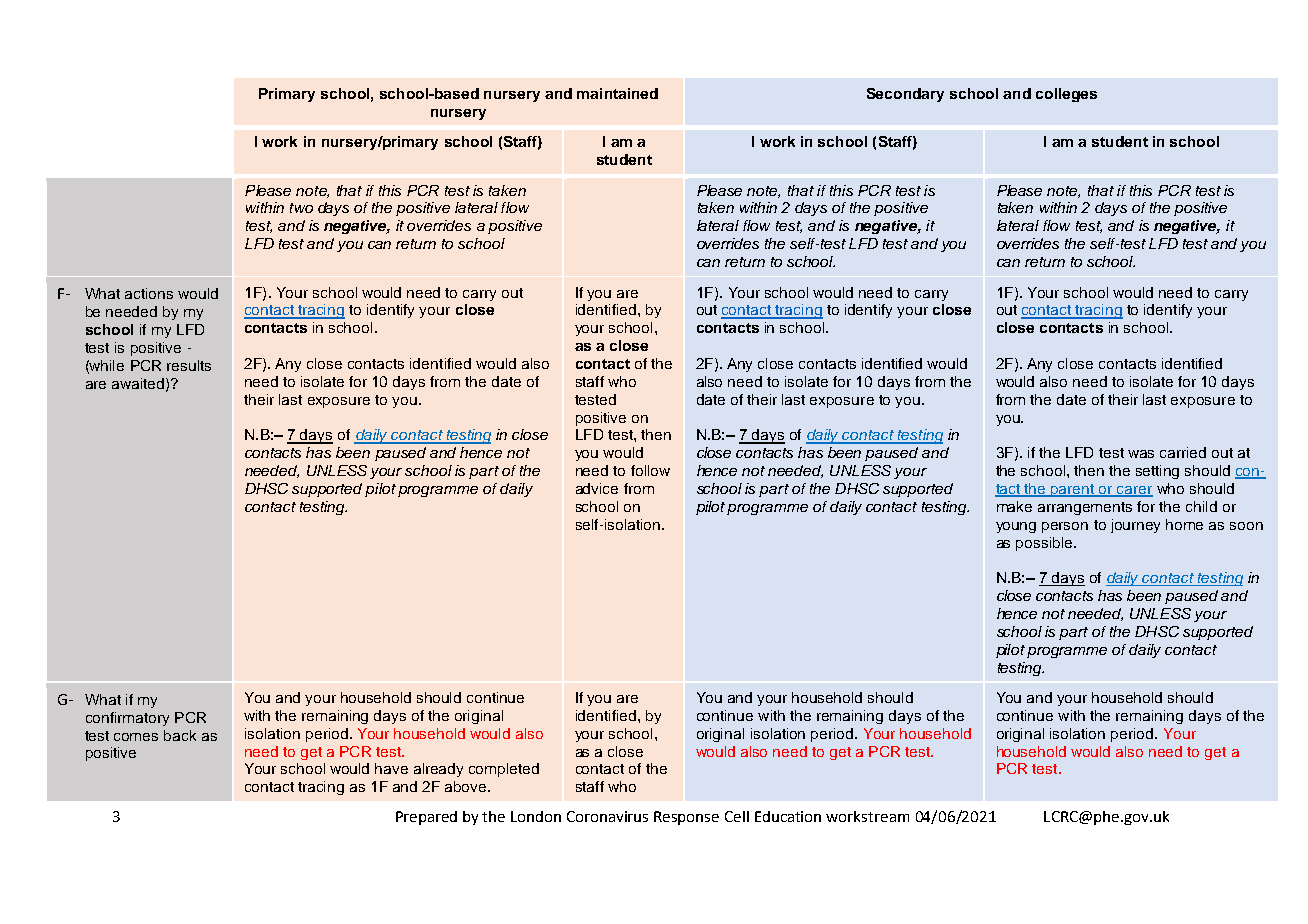  Describe the element at coordinates (1066, 95) in the image. I see `colleges` at that location.
